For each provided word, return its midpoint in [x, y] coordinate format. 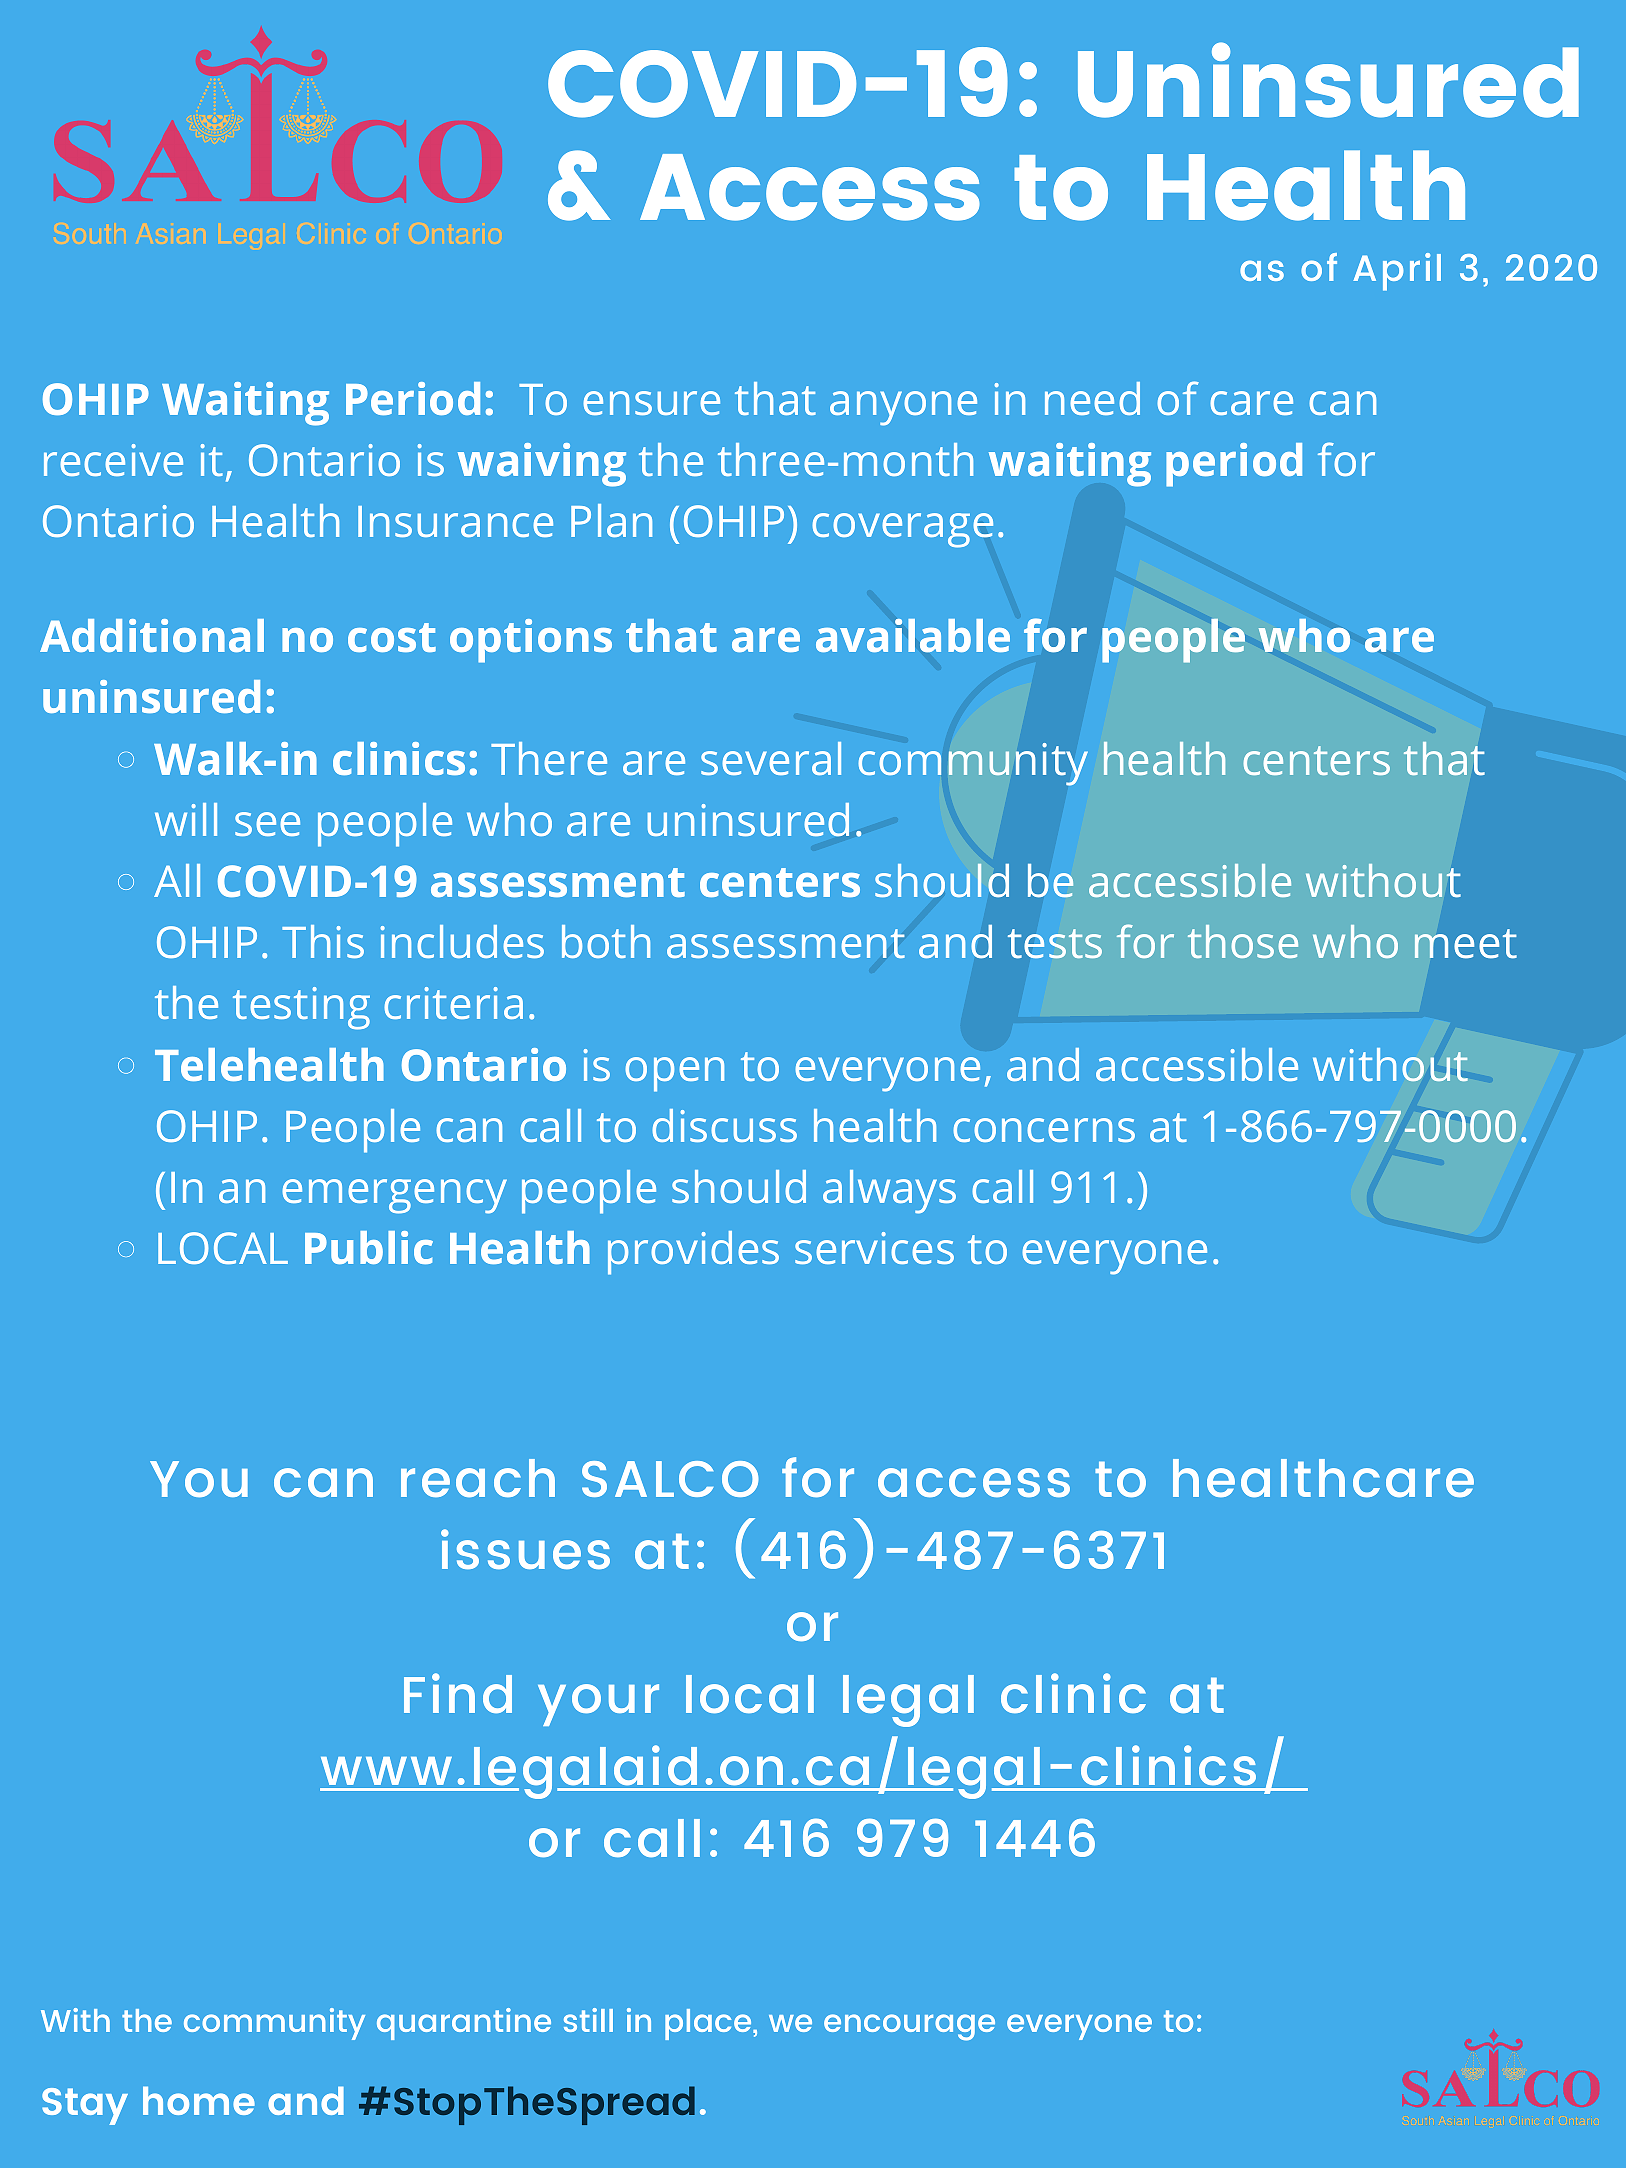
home [199, 2100]
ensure [651, 403]
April [1397, 272]
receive [113, 460]
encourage [909, 2027]
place [709, 2024]
